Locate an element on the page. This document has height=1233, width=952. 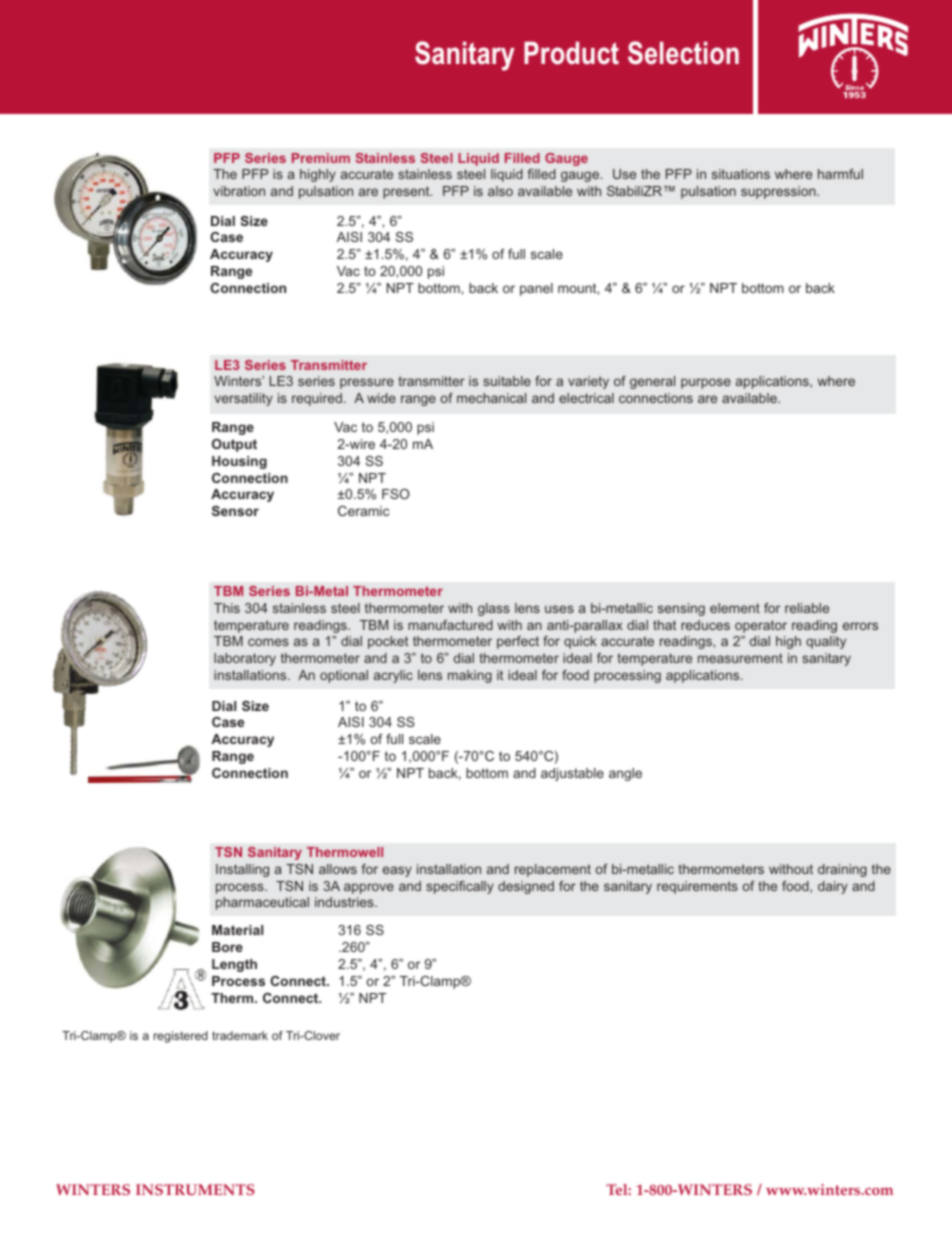
Premium is located at coordinates (321, 158).
